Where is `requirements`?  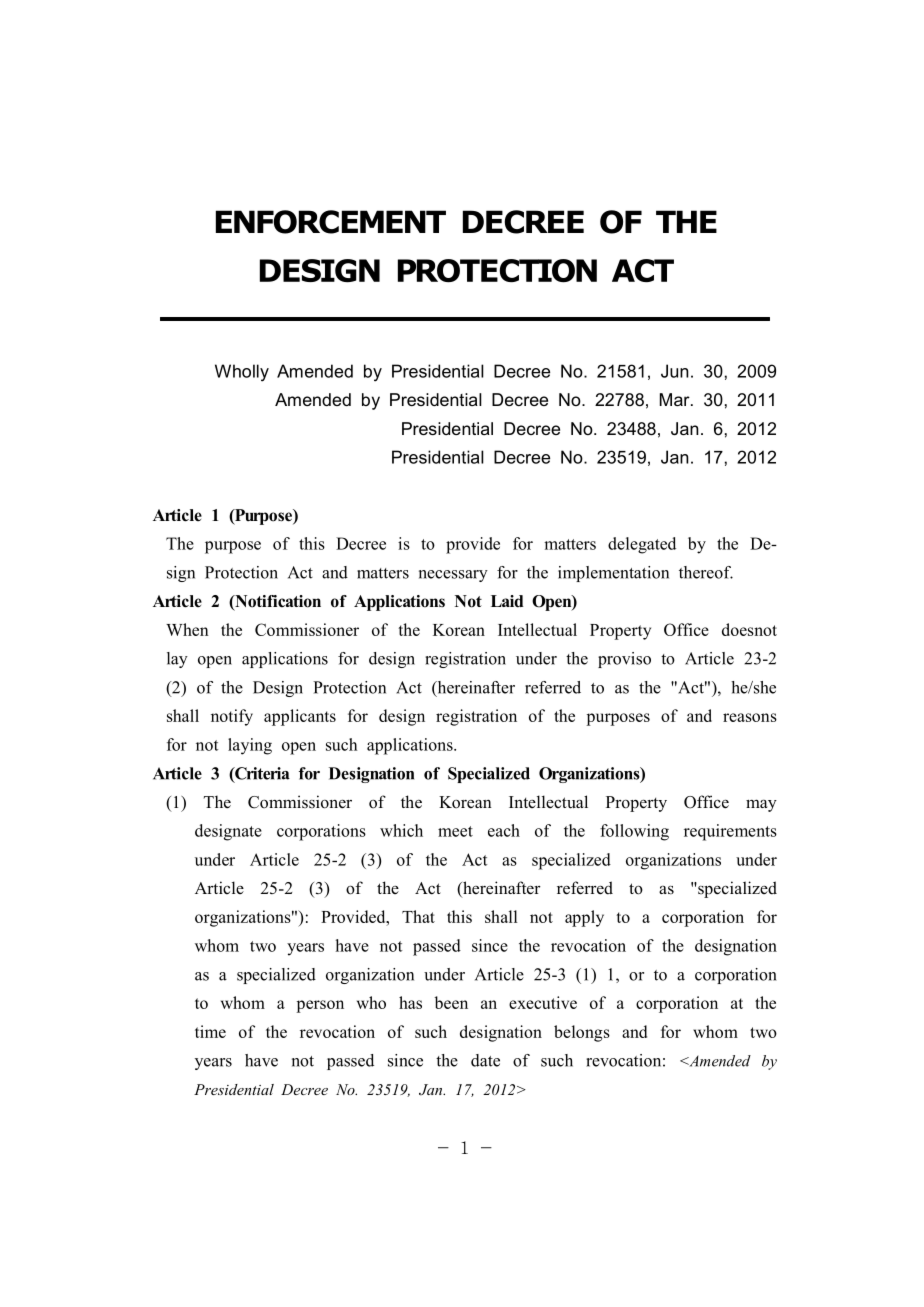 requirements is located at coordinates (730, 832).
